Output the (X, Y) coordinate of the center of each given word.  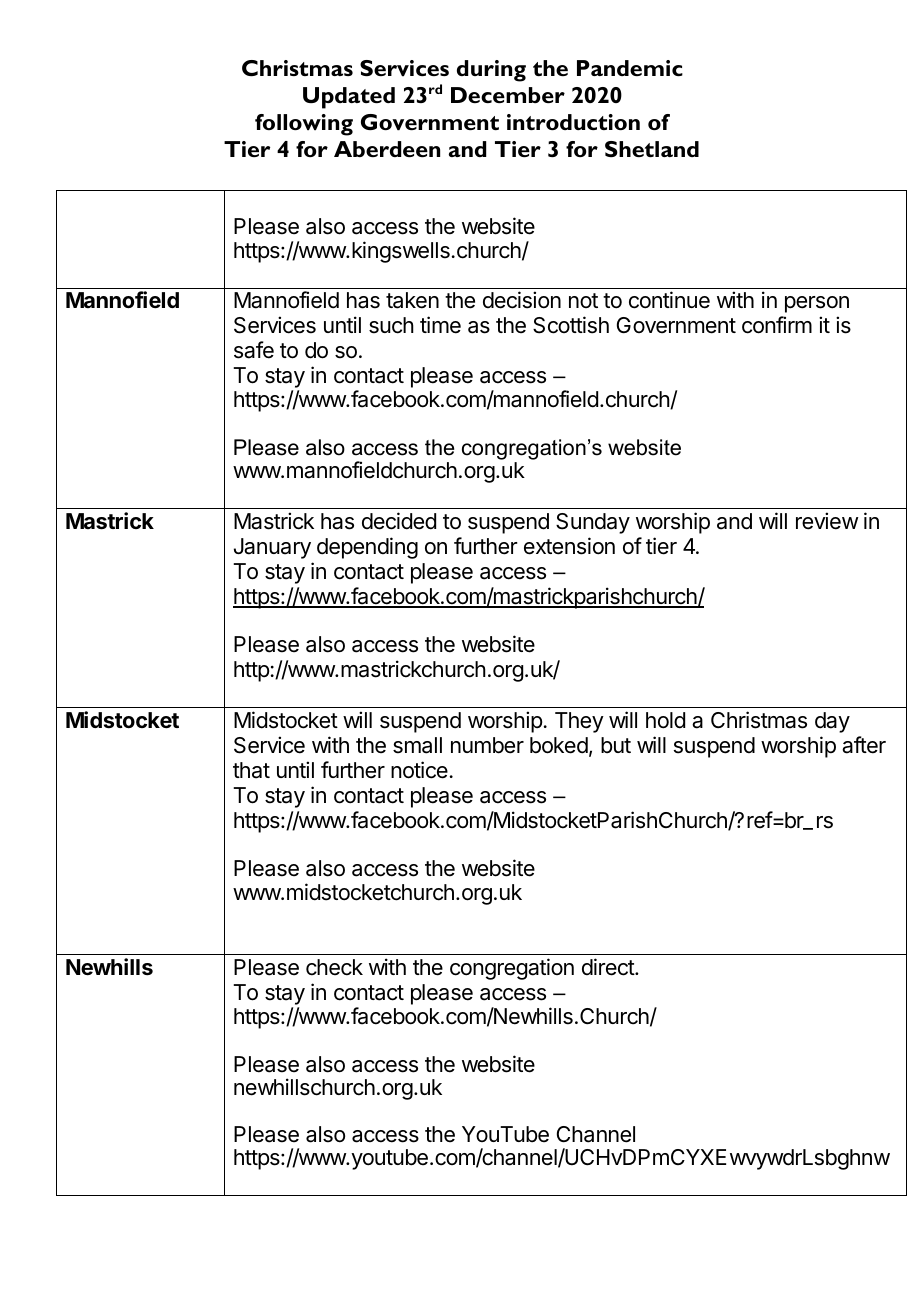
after (864, 745)
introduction (573, 122)
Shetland (652, 149)
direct (609, 967)
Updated (349, 98)
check (334, 967)
